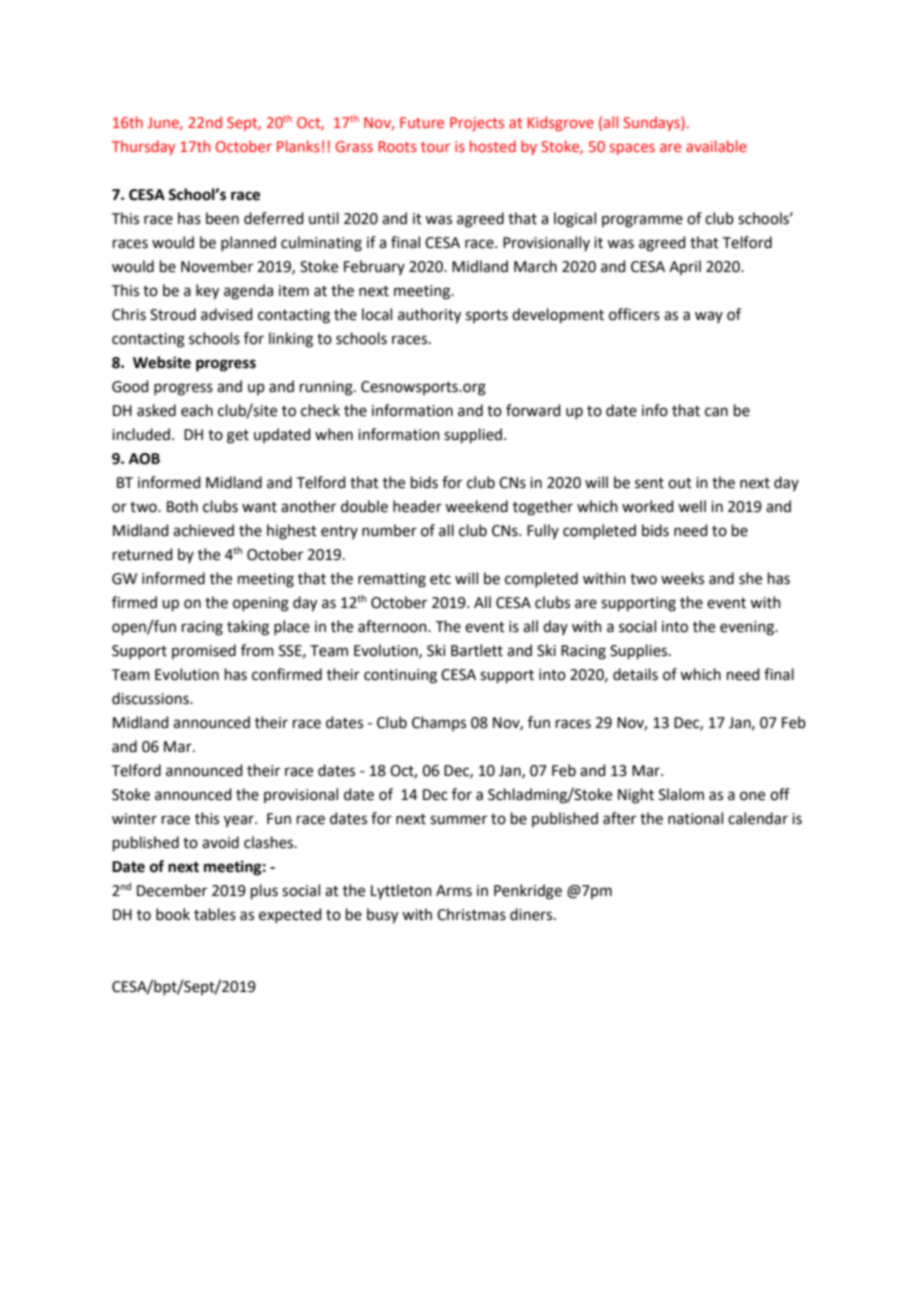  I want to click on Supplies, so click(640, 651).
